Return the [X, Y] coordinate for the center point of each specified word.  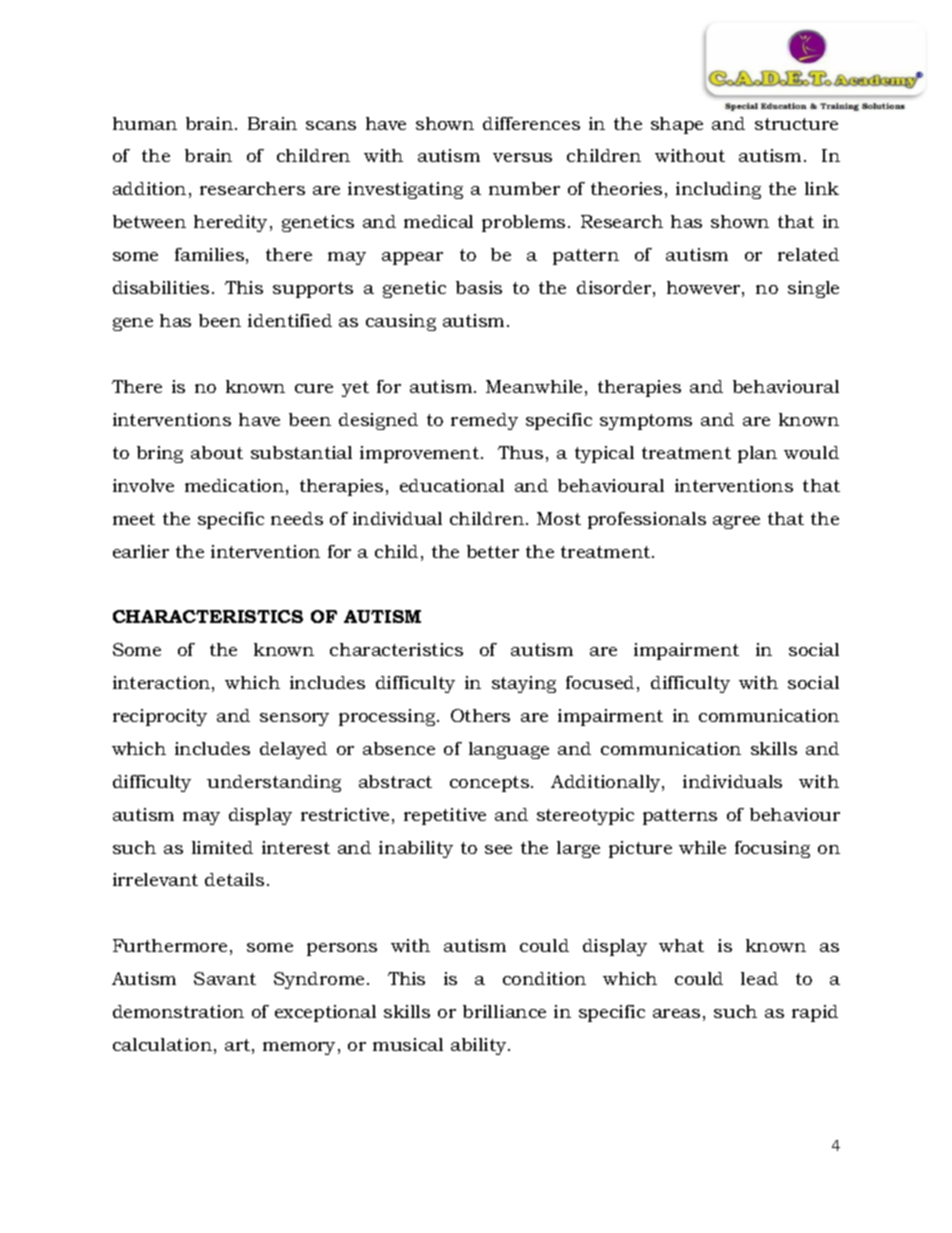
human [145, 123]
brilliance [504, 1011]
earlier [141, 551]
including [718, 190]
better [493, 551]
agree [736, 522]
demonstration [178, 1011]
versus [522, 157]
